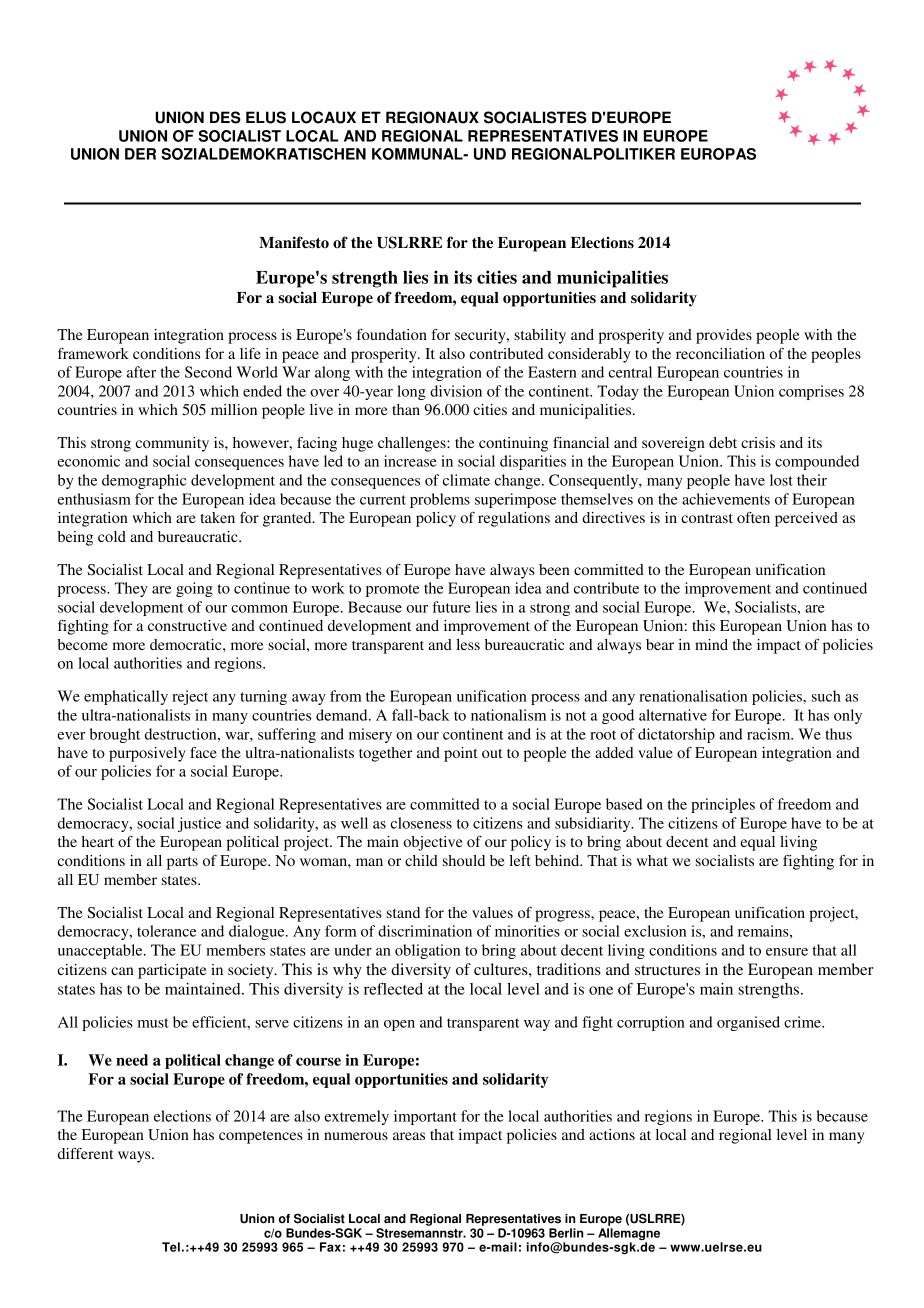  Describe the element at coordinates (724, 336) in the page. I see `provides` at that location.
